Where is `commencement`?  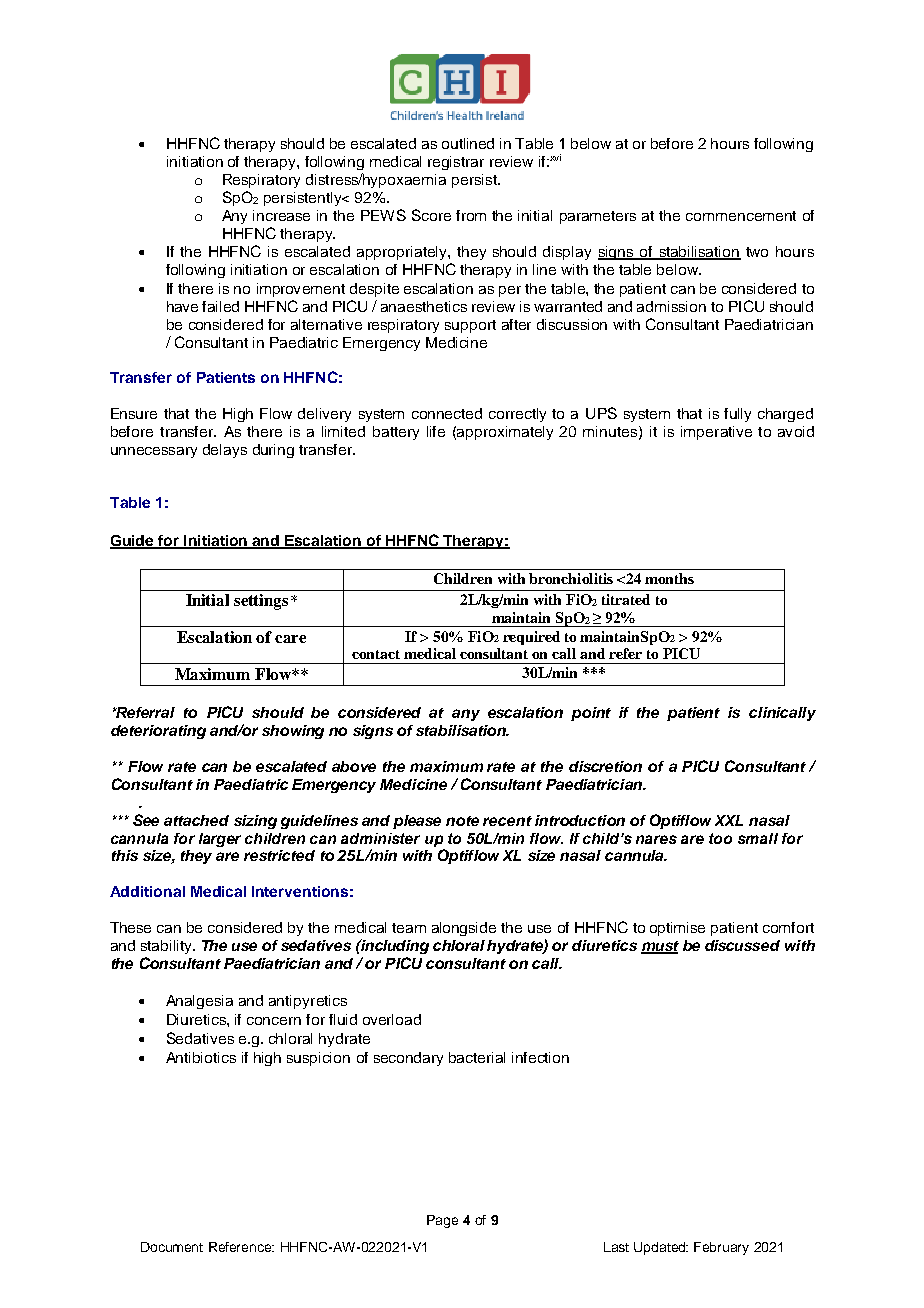 commencement is located at coordinates (741, 216).
